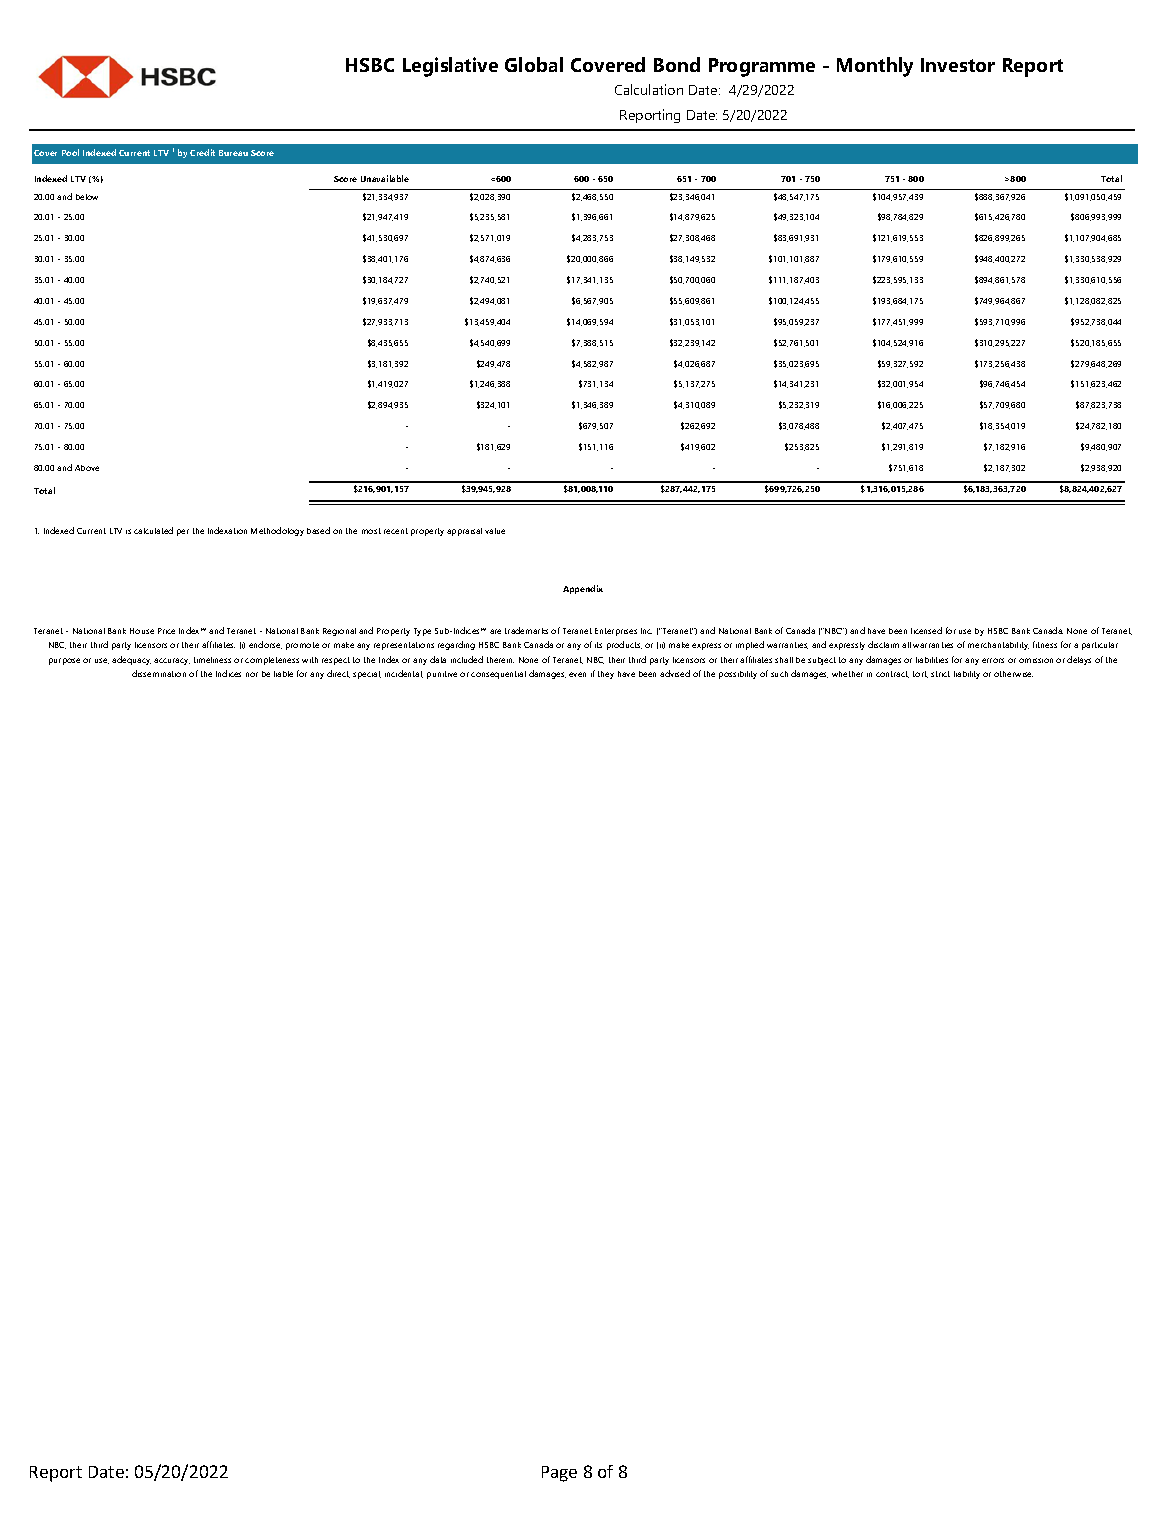 This screenshot has width=1170, height=1514. I want to click on Calculation, so click(649, 89).
